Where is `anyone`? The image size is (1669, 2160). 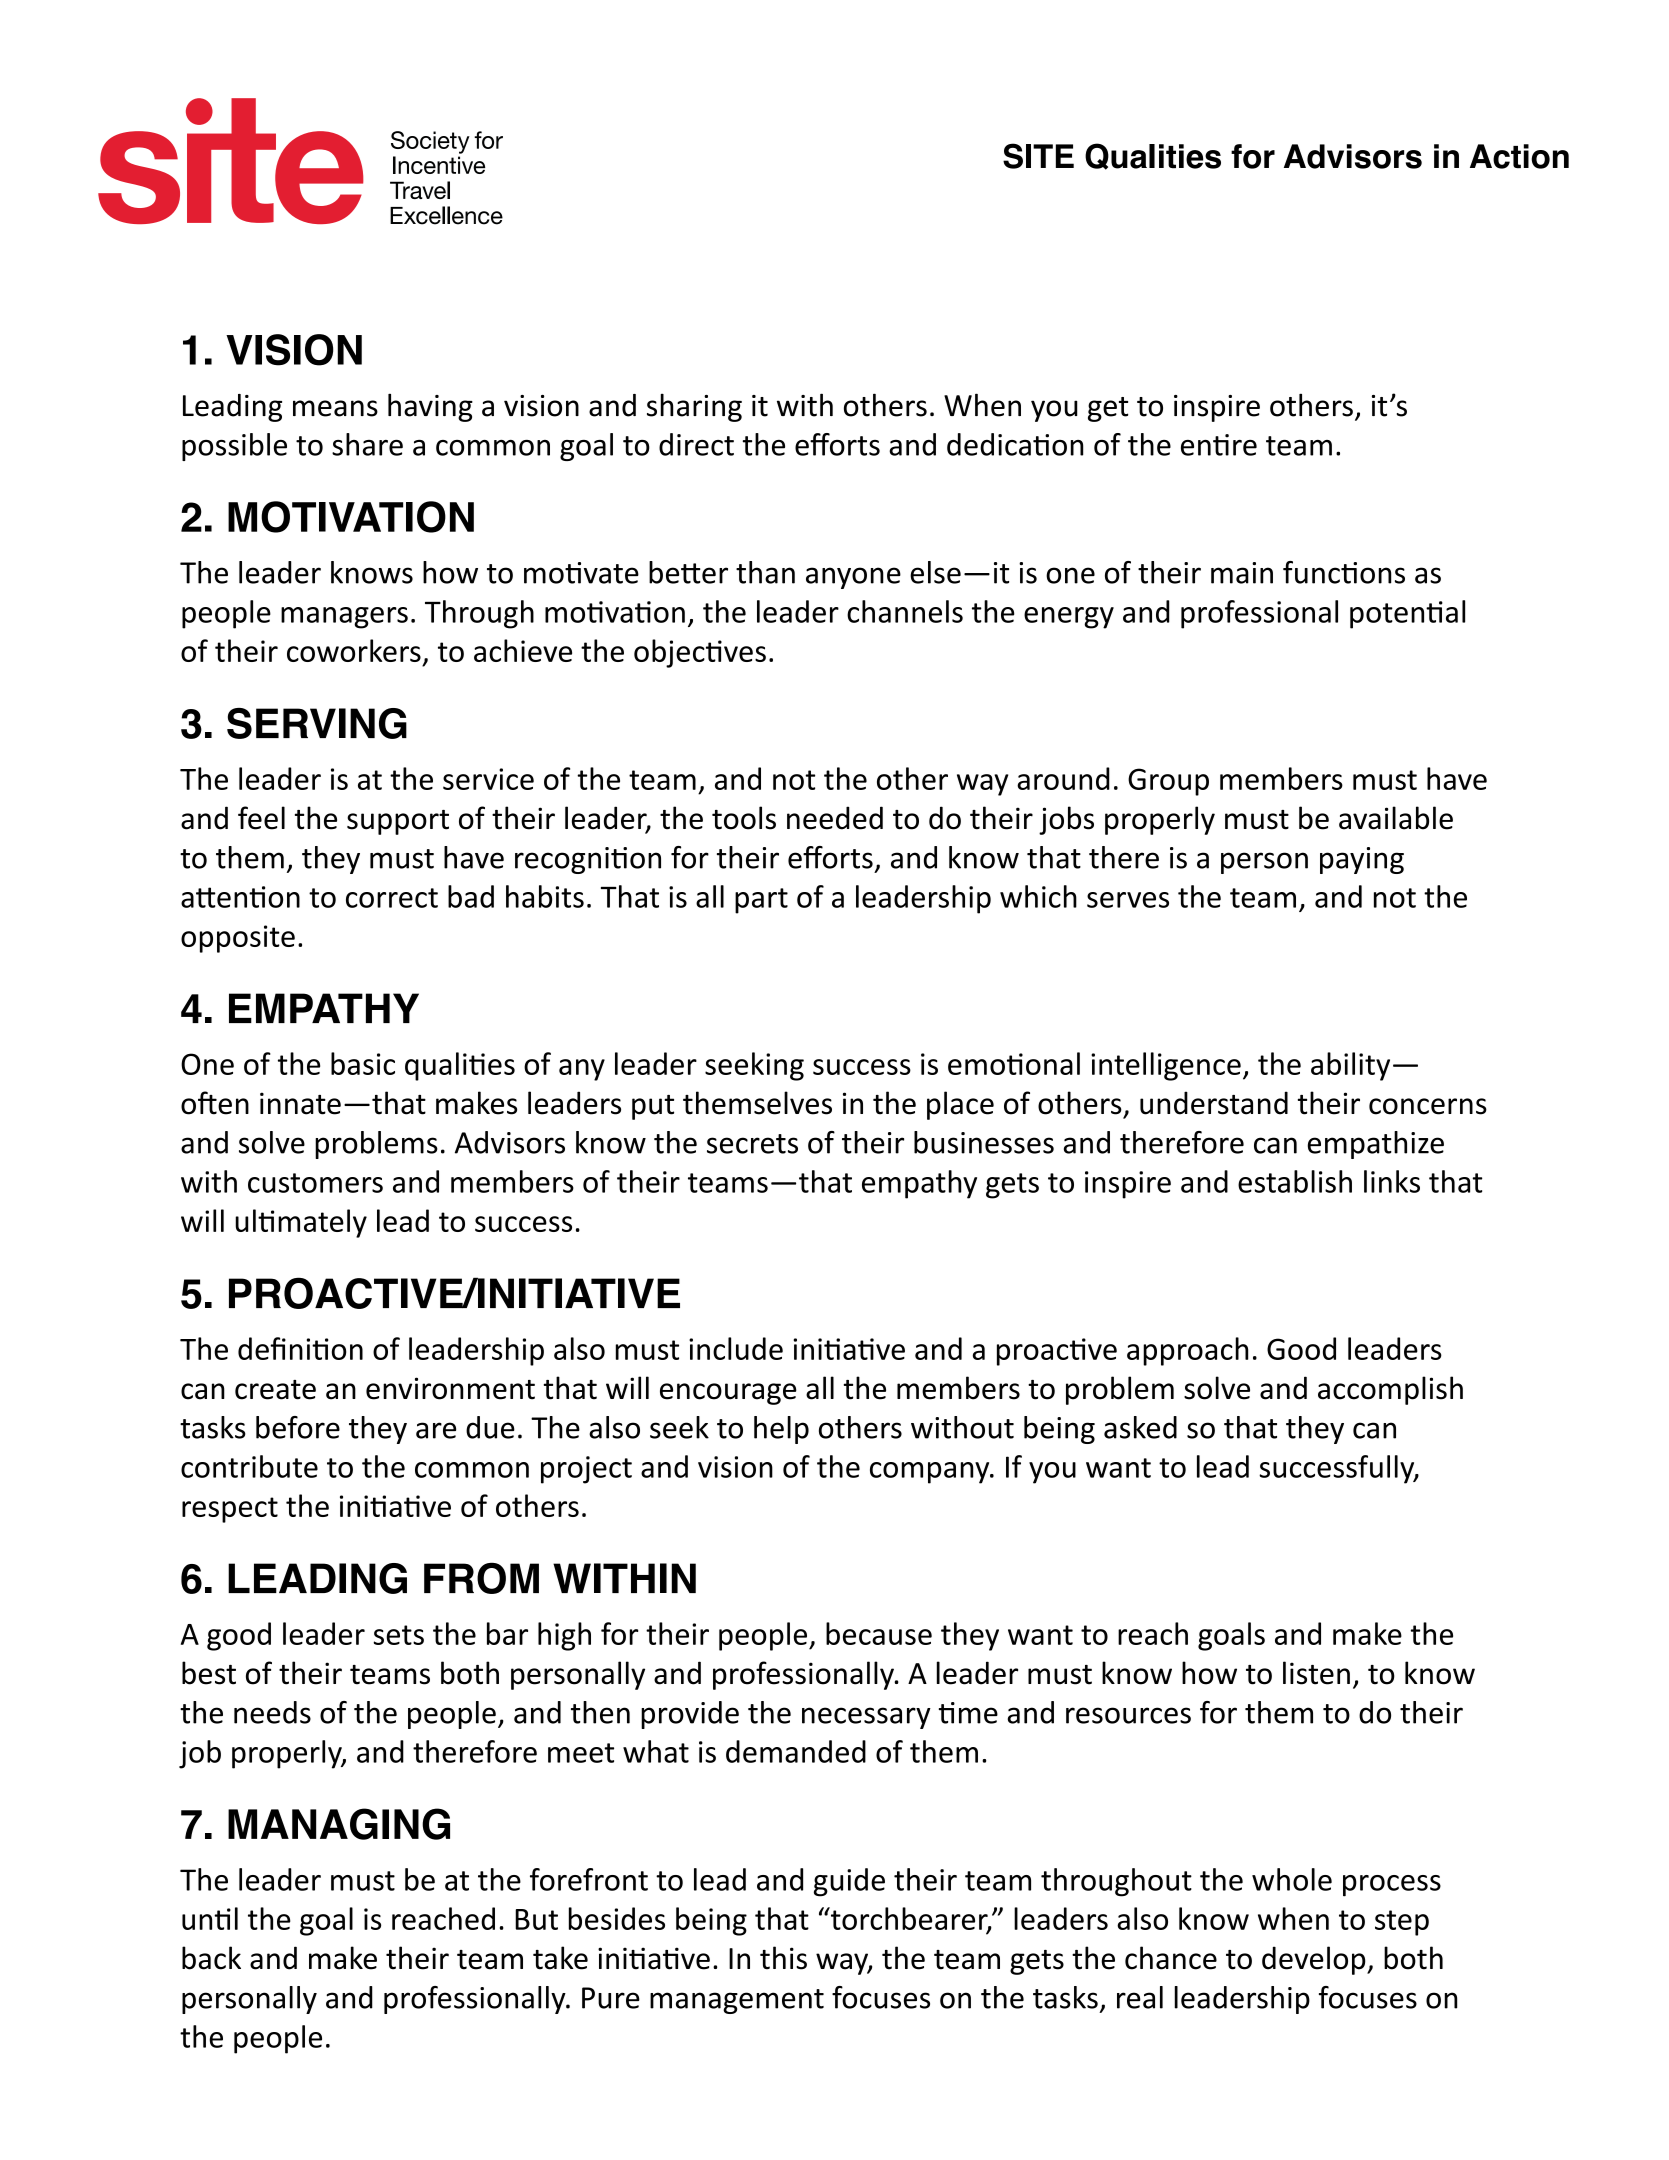 anyone is located at coordinates (853, 578).
